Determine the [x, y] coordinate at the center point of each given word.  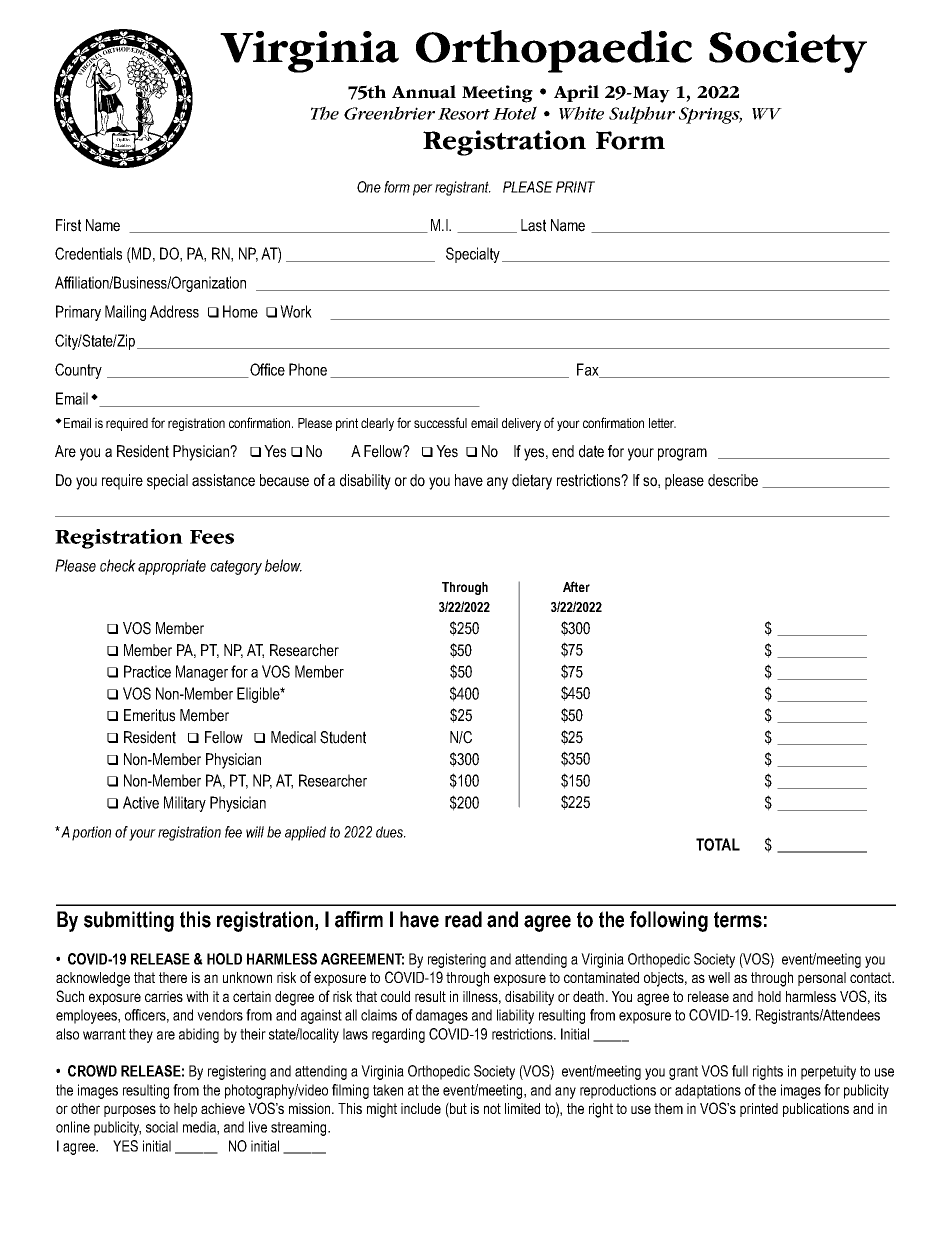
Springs [710, 115]
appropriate [172, 567]
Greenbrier [389, 113]
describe [733, 480]
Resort [464, 114]
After [576, 586]
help [185, 1110]
